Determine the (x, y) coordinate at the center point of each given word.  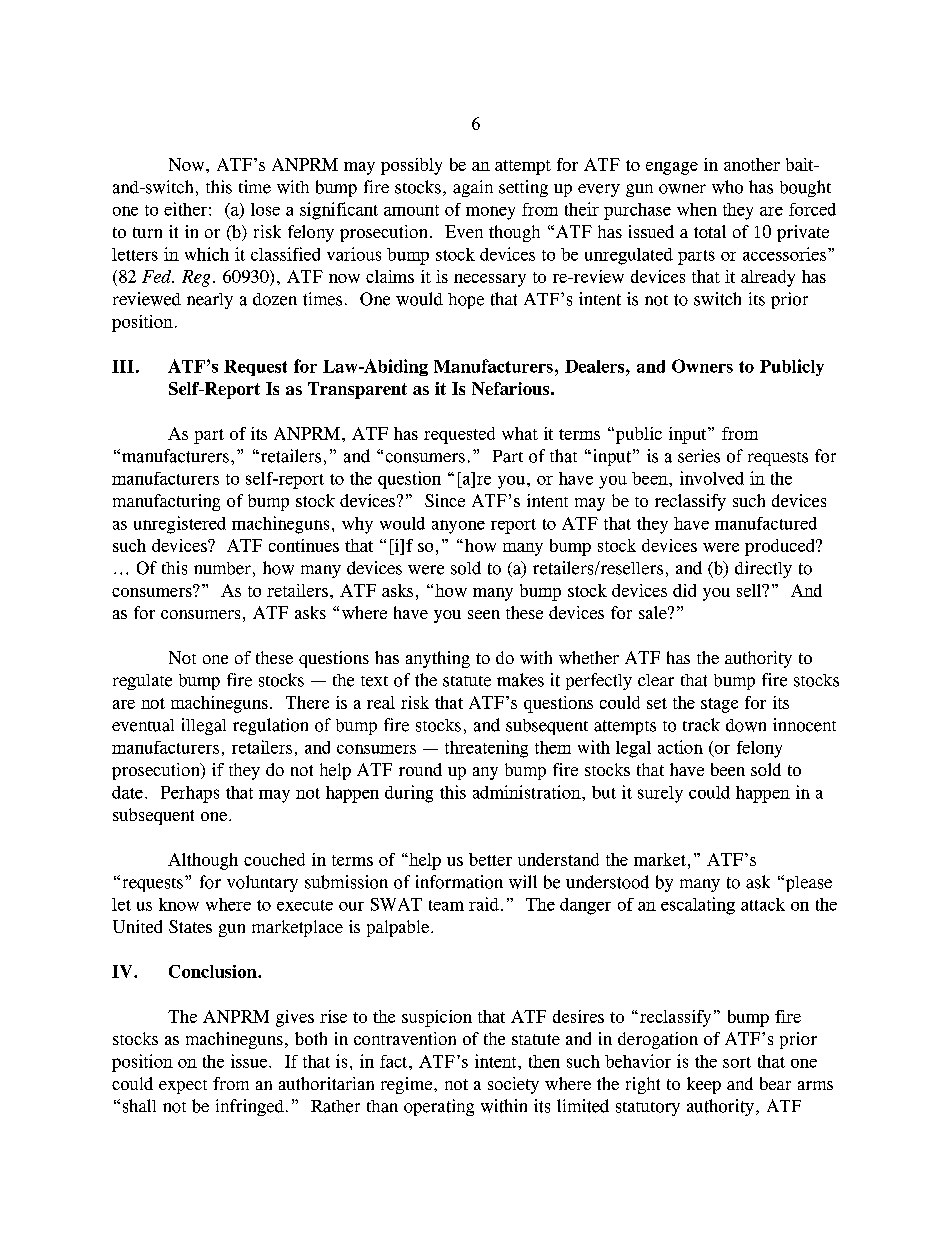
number (222, 568)
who (727, 187)
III (123, 366)
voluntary (262, 883)
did (684, 590)
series (699, 456)
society (513, 1085)
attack (763, 904)
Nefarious (510, 388)
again (473, 188)
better (490, 859)
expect (183, 1087)
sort (737, 1062)
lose (265, 209)
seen (484, 614)
